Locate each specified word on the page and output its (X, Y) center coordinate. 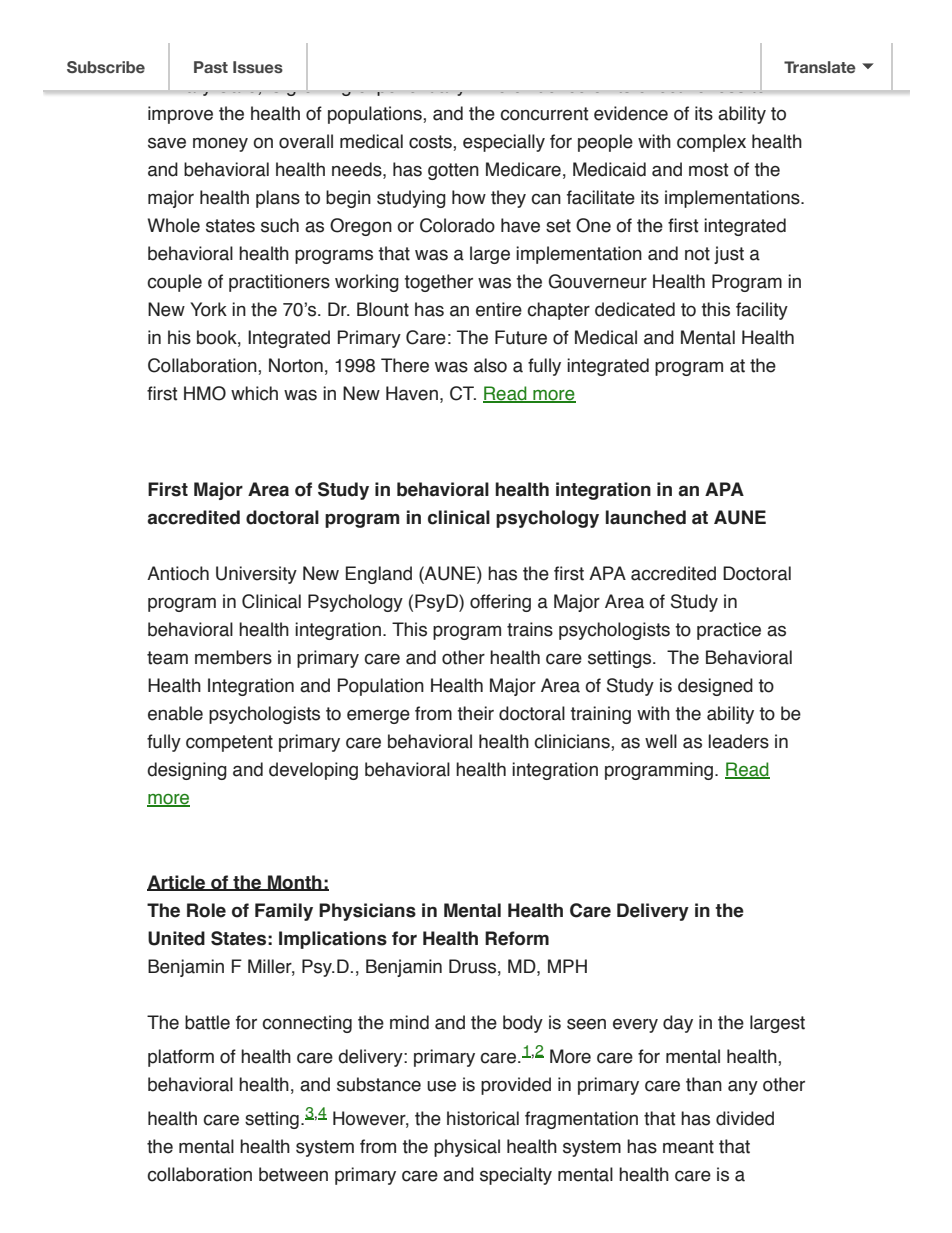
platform (181, 1058)
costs (431, 142)
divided (745, 1118)
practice (729, 631)
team (167, 658)
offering (500, 603)
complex (711, 143)
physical (467, 1148)
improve (180, 115)
